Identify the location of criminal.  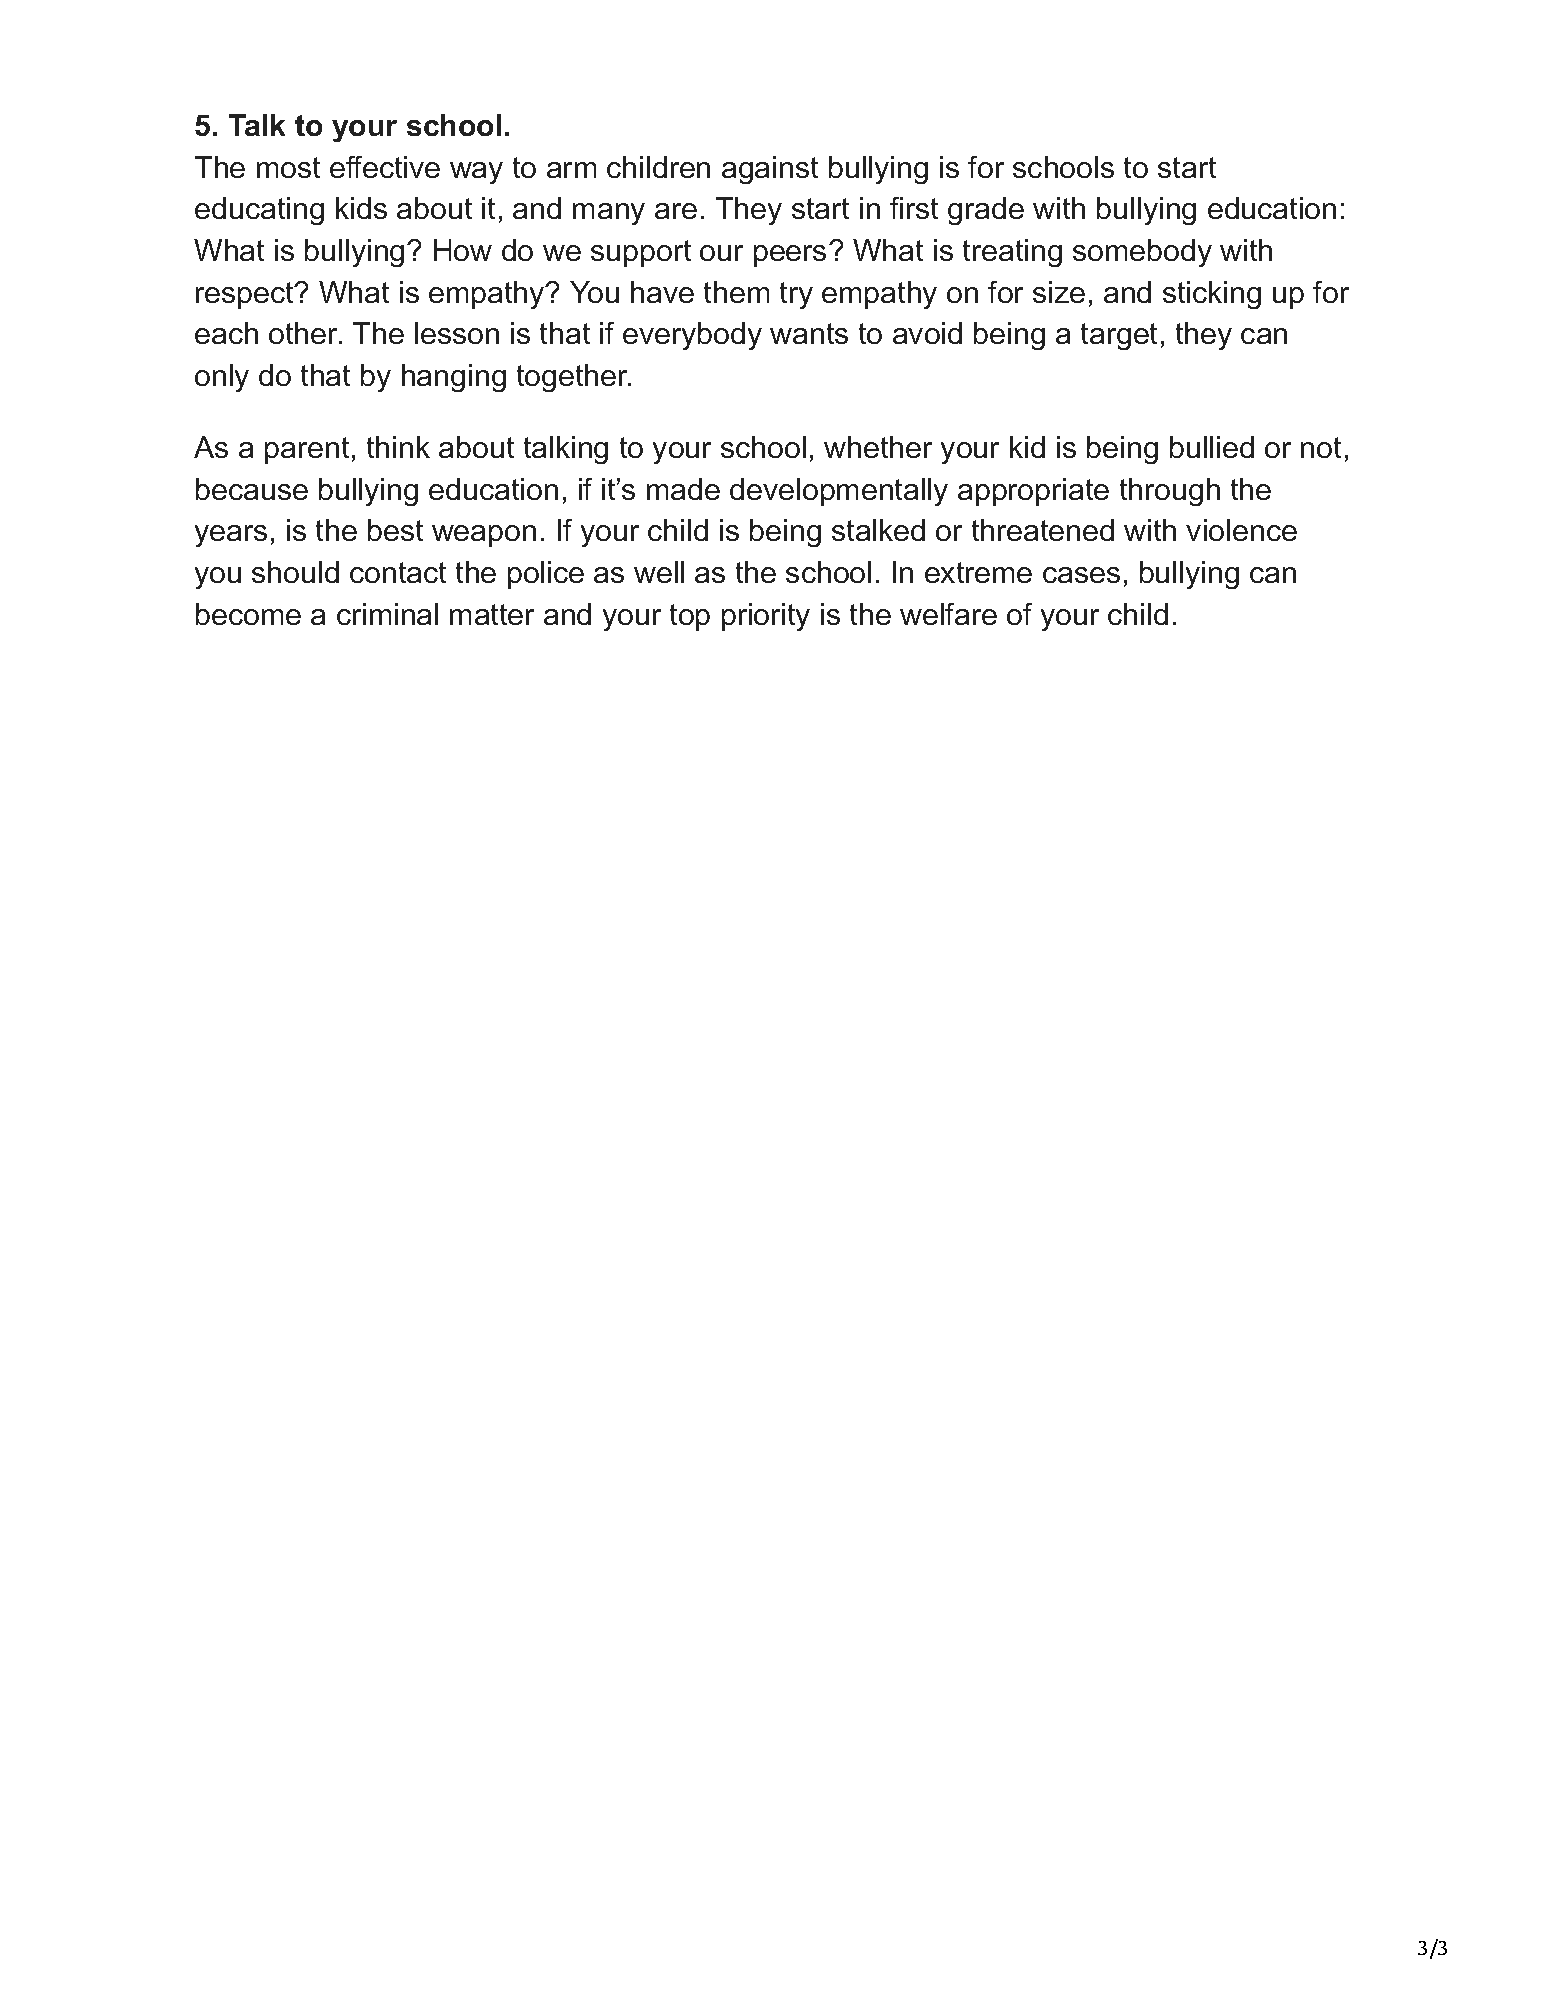
(387, 614).
